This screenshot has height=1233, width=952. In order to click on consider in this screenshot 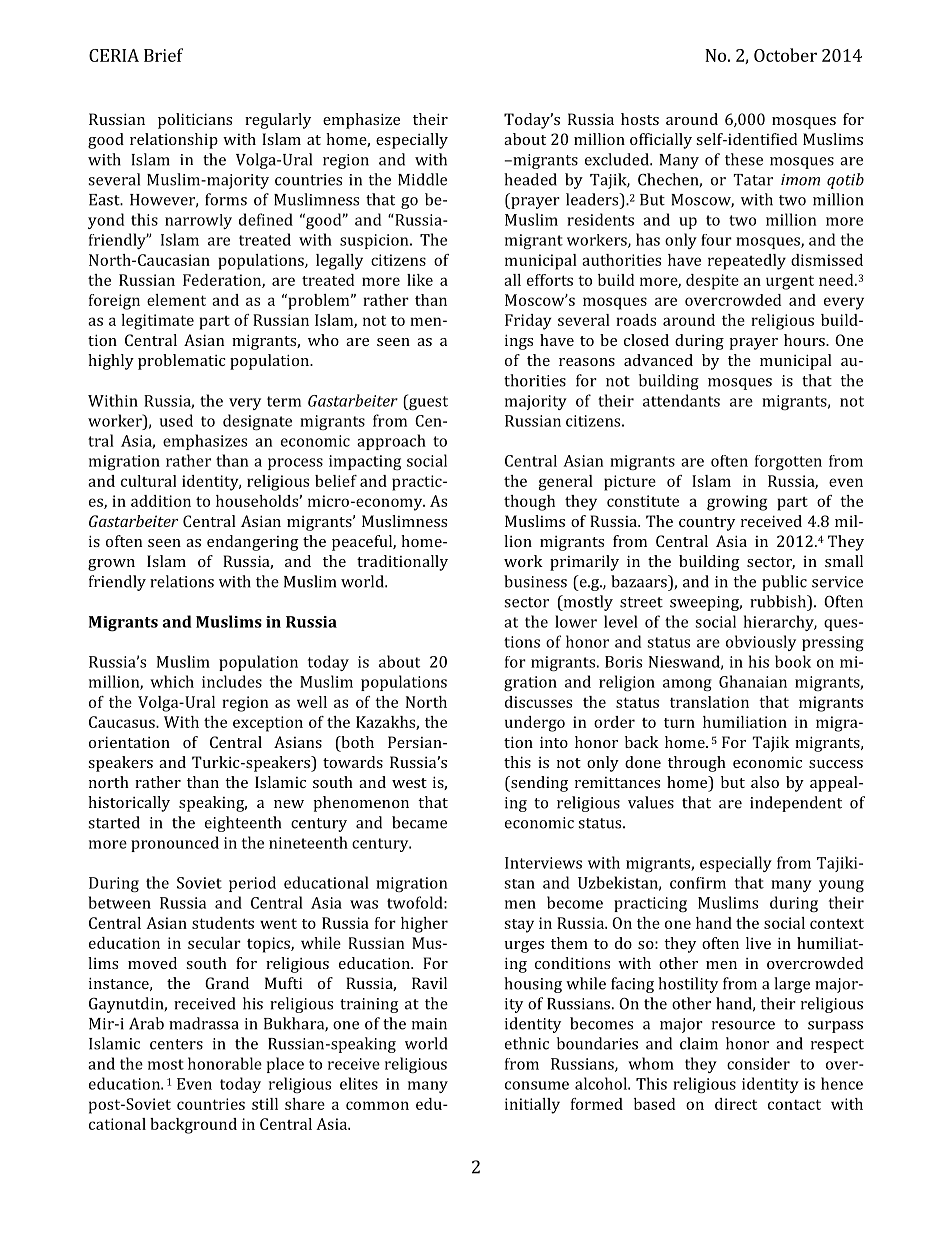, I will do `click(758, 1063)`.
